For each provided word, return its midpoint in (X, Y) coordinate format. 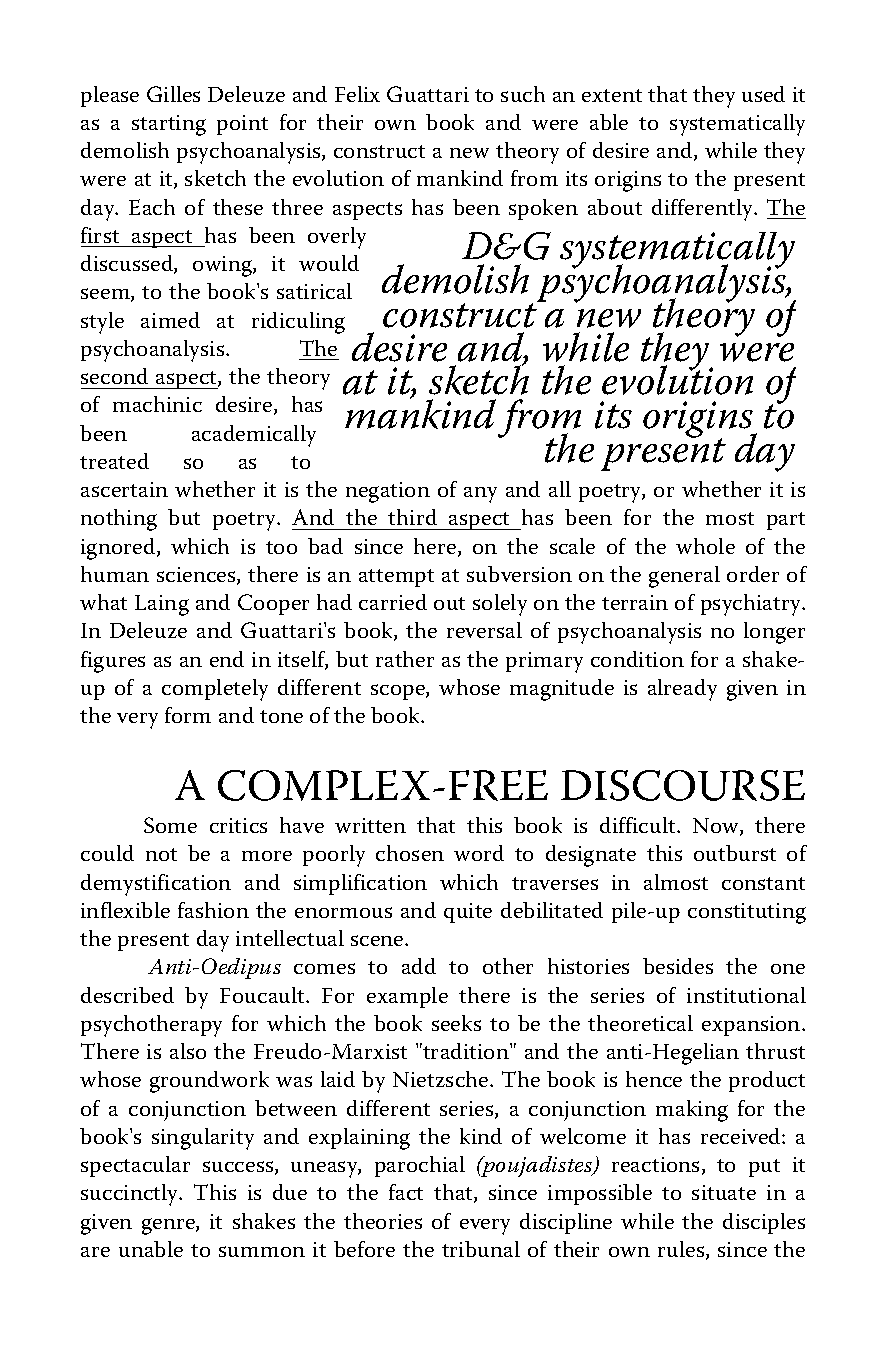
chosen (410, 853)
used (763, 94)
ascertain (124, 489)
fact (406, 1192)
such (523, 94)
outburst (735, 853)
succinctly (131, 1195)
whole (705, 546)
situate (724, 1192)
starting (169, 125)
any (480, 495)
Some (170, 825)
